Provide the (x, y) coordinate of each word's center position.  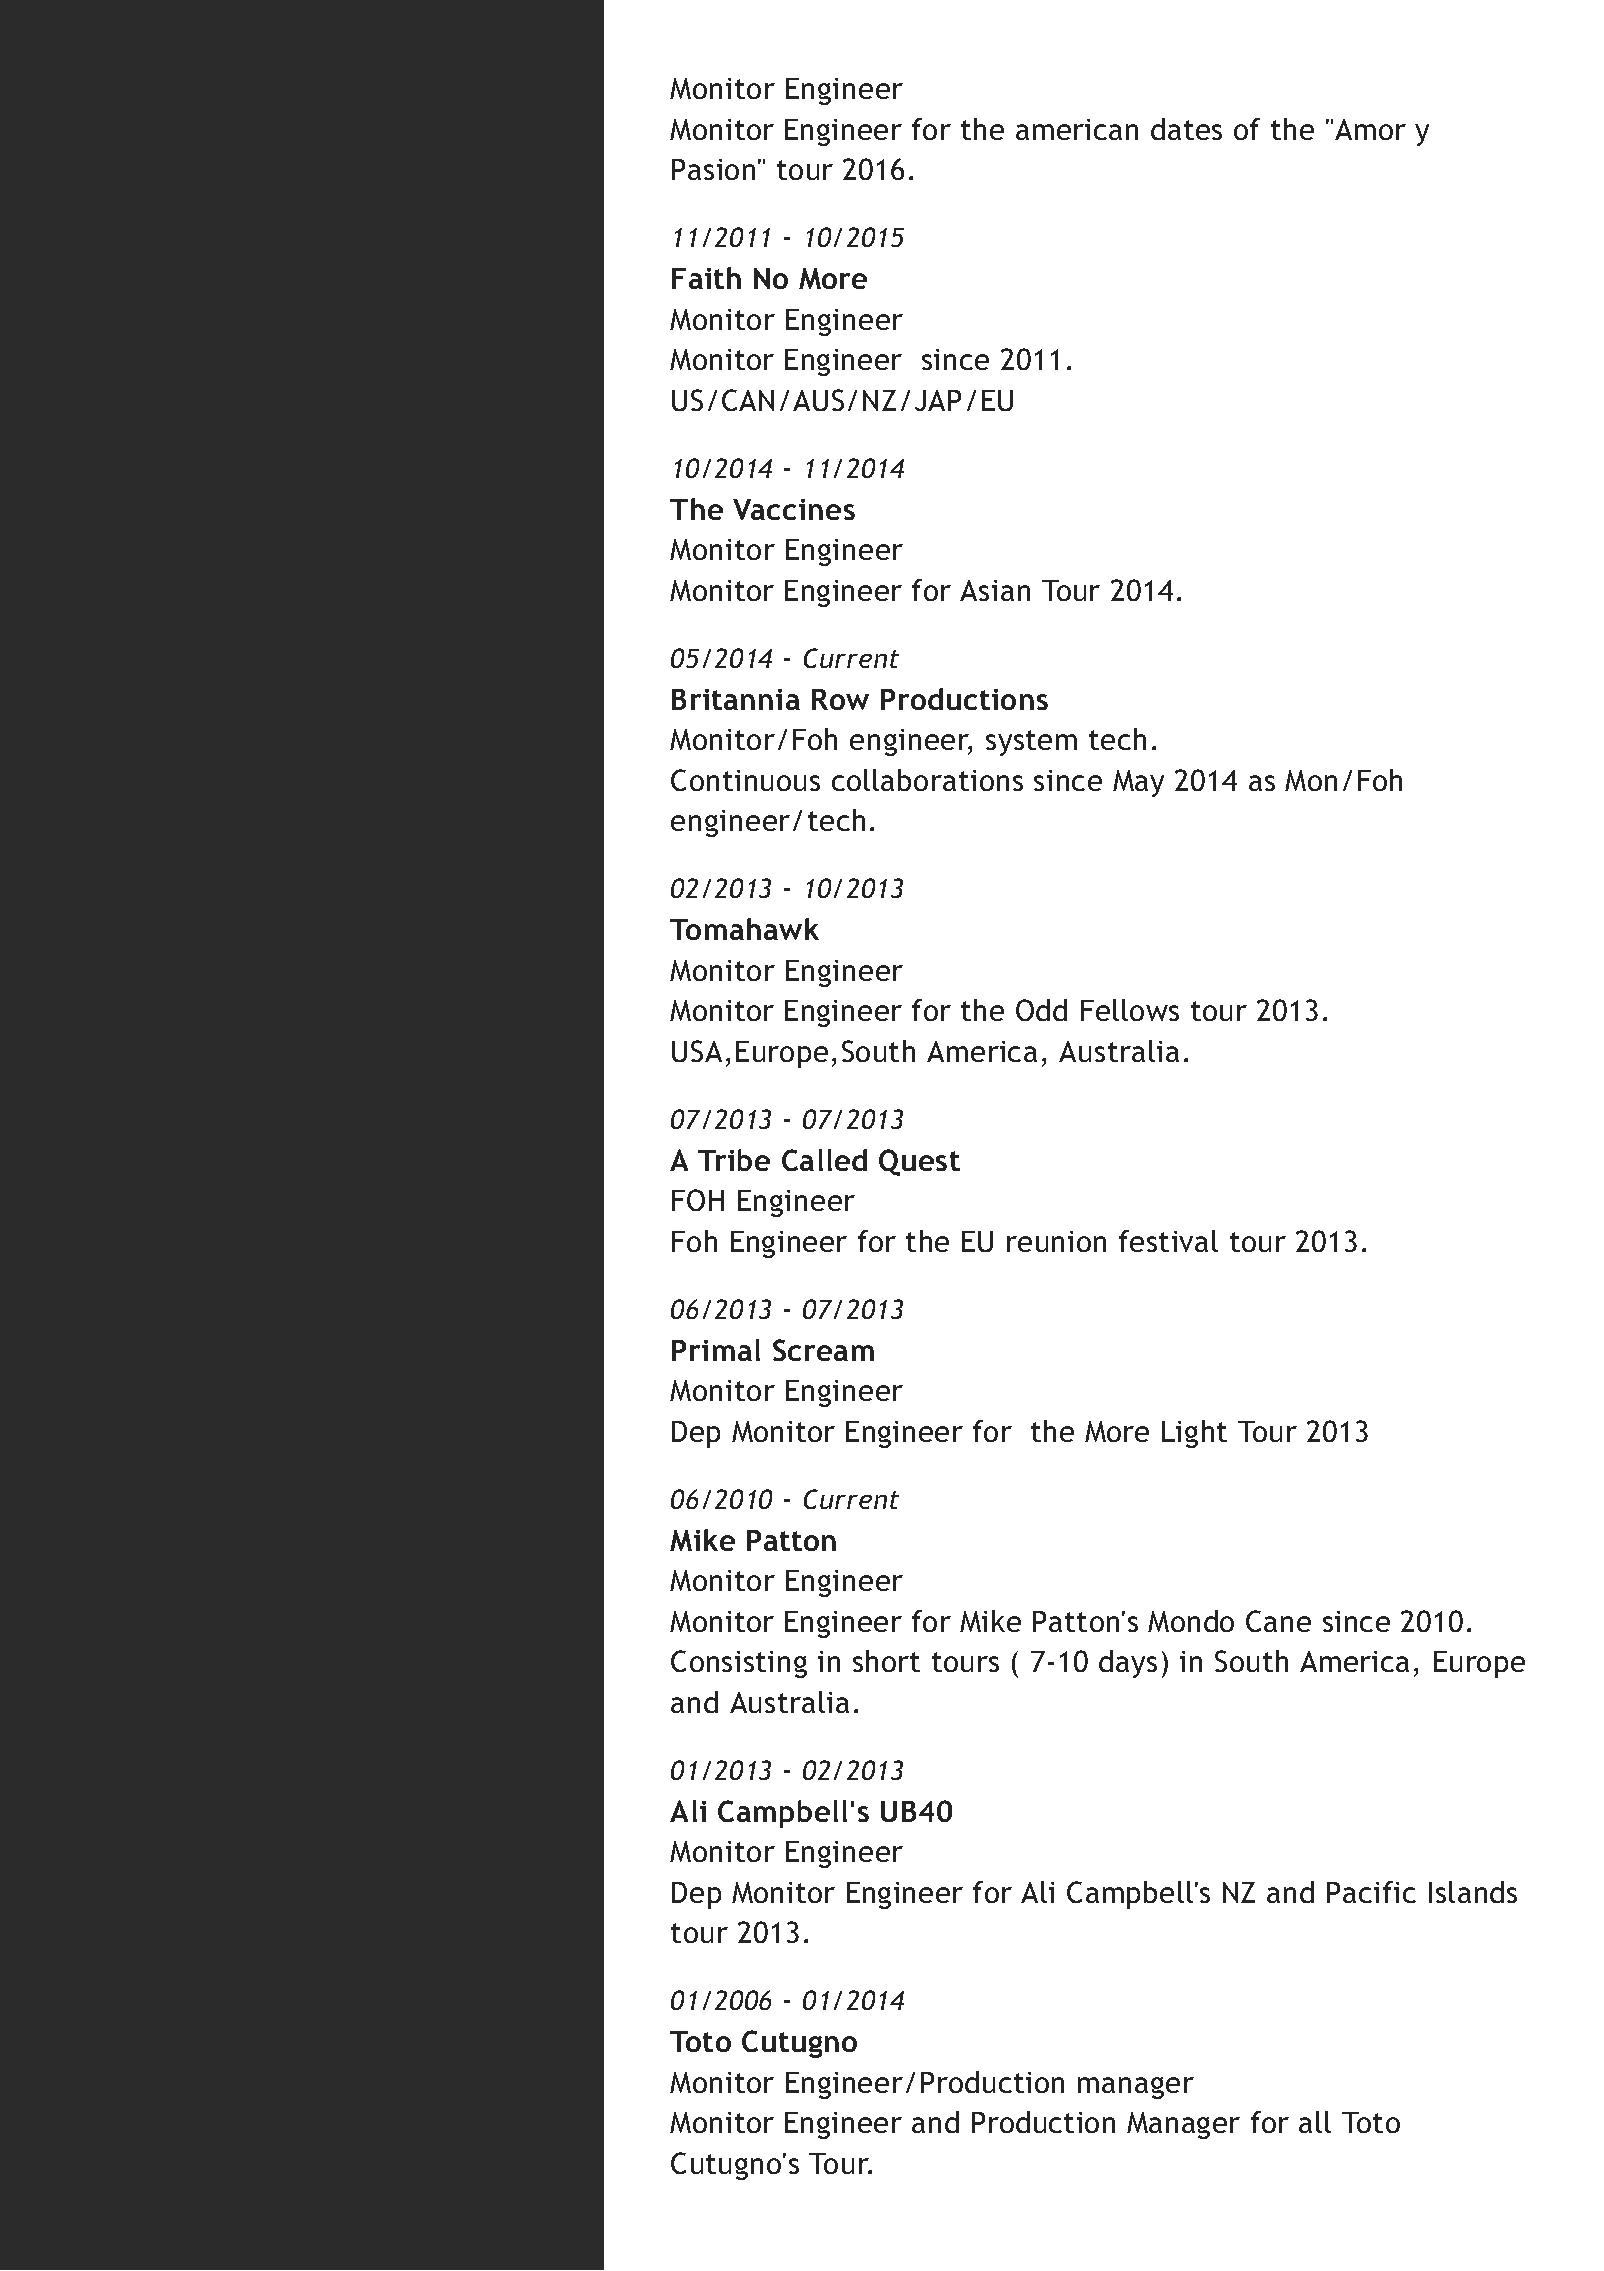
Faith (706, 278)
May (1138, 783)
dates (1186, 129)
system (1031, 743)
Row (840, 699)
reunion (1056, 1241)
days (1128, 1664)
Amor (1370, 129)
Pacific (1371, 1892)
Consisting (739, 1664)
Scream (823, 1350)
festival (1168, 1241)
